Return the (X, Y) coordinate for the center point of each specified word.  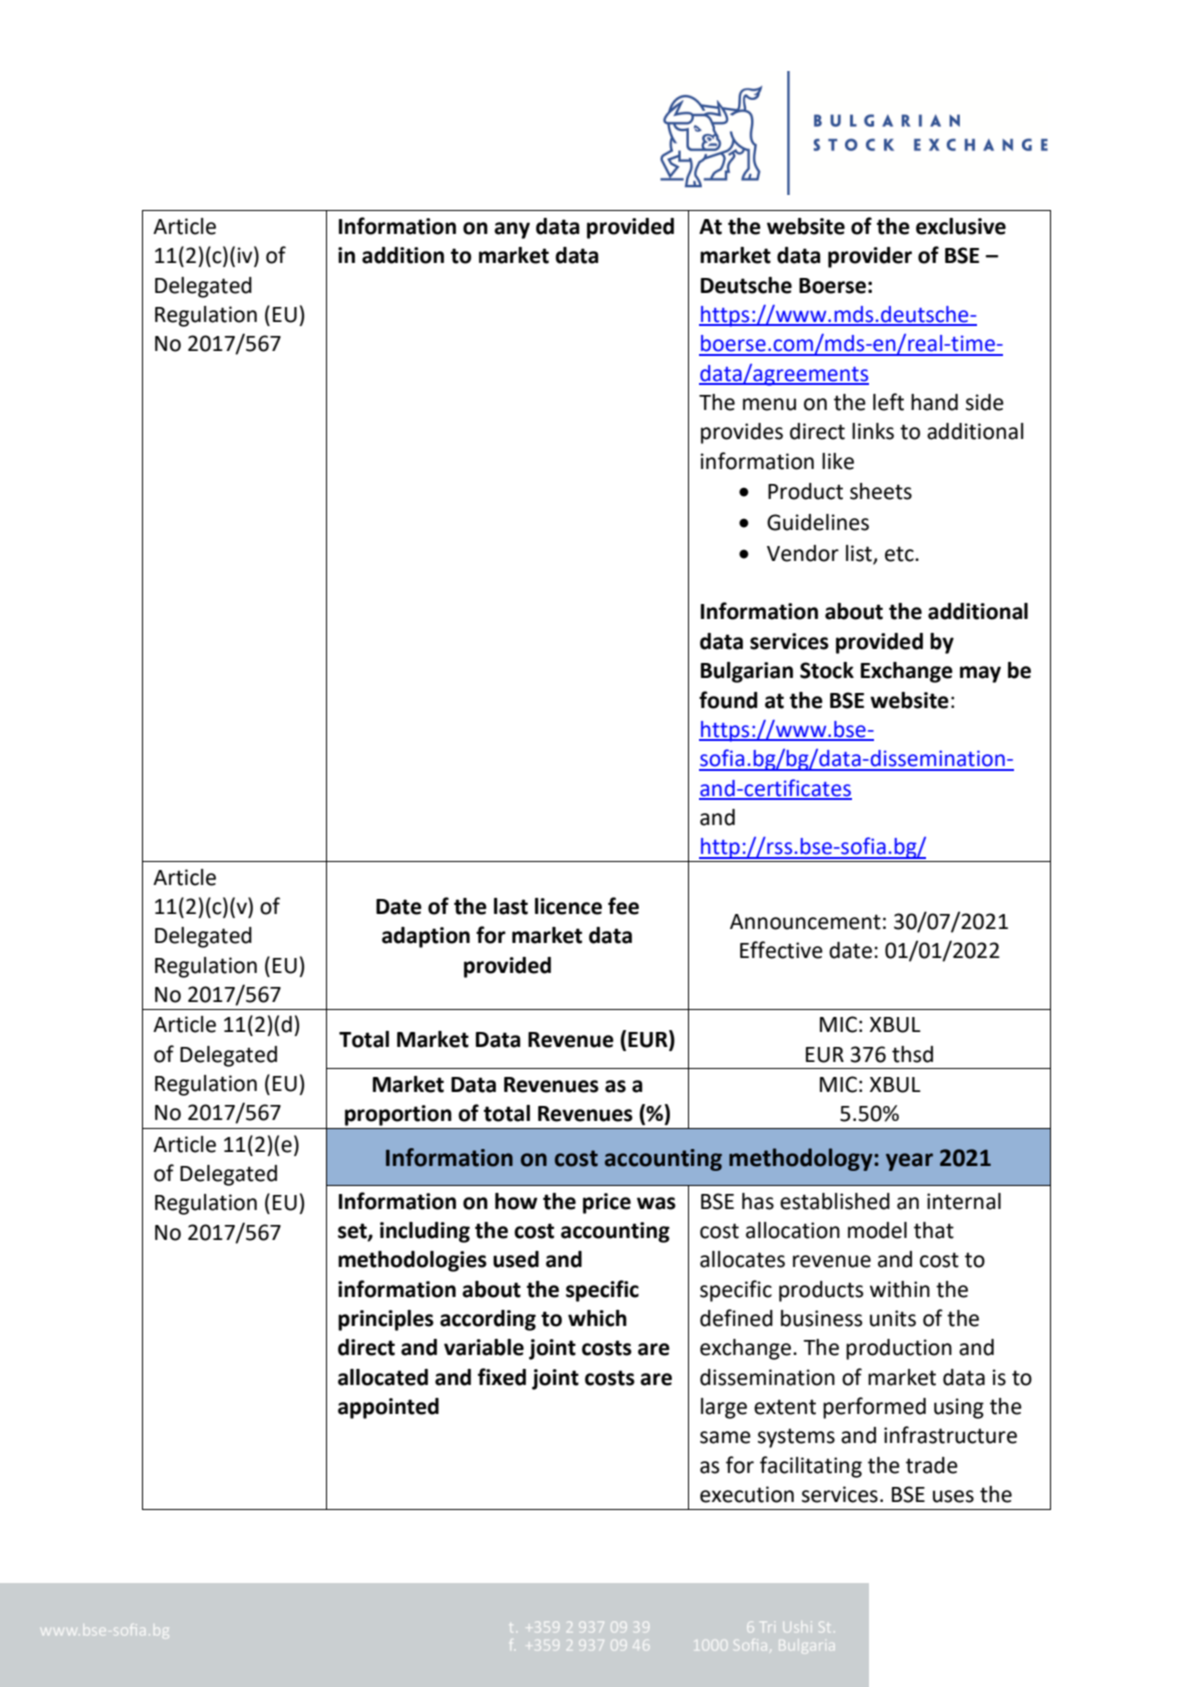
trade (932, 1465)
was (656, 1203)
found (728, 700)
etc (900, 554)
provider (870, 257)
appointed (388, 1408)
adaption (426, 937)
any (512, 230)
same (725, 1437)
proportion (398, 1115)
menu (769, 404)
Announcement (805, 922)
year (909, 1162)
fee (623, 906)
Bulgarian (747, 672)
